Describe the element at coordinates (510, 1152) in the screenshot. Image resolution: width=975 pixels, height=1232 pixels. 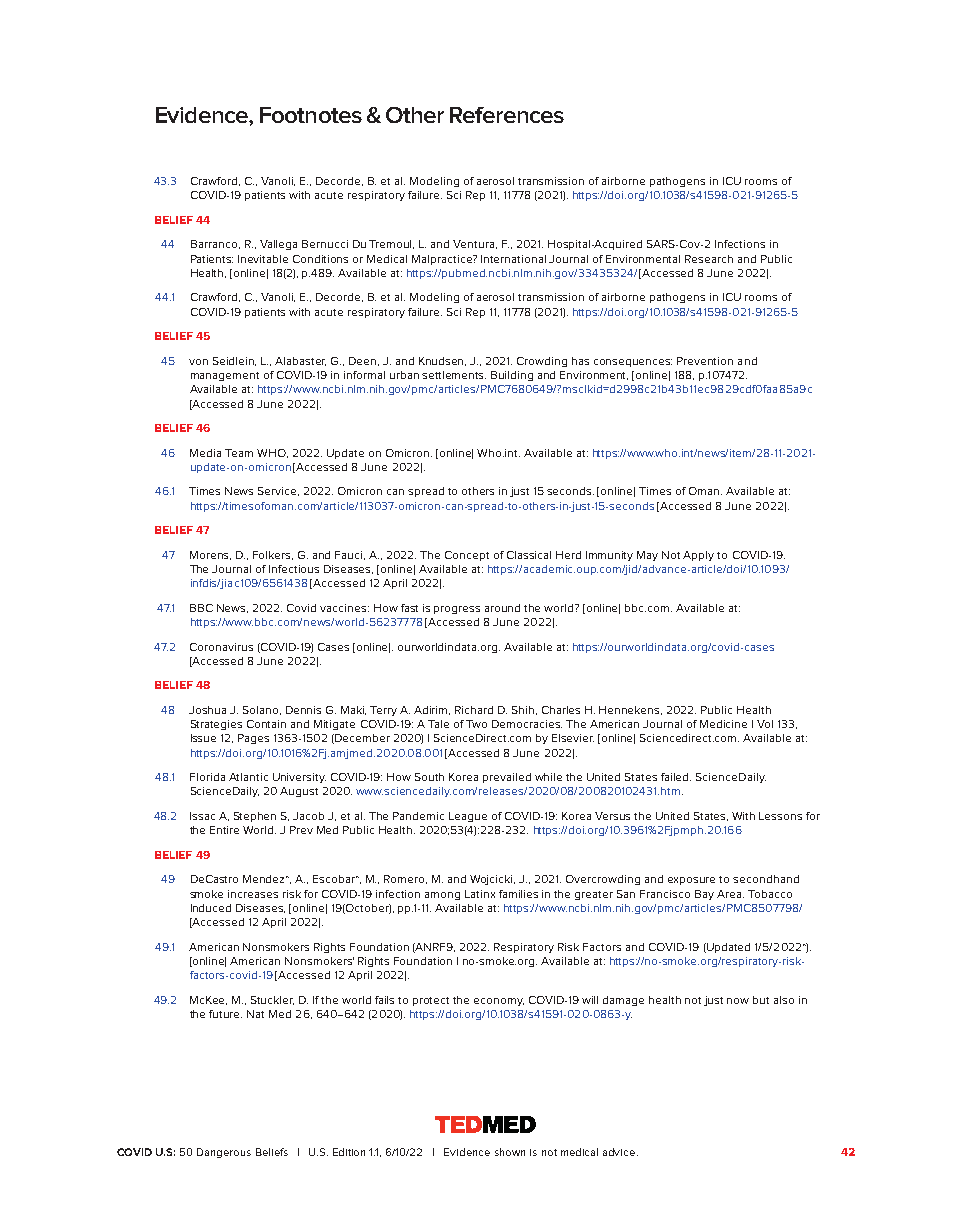
I see `shown` at that location.
